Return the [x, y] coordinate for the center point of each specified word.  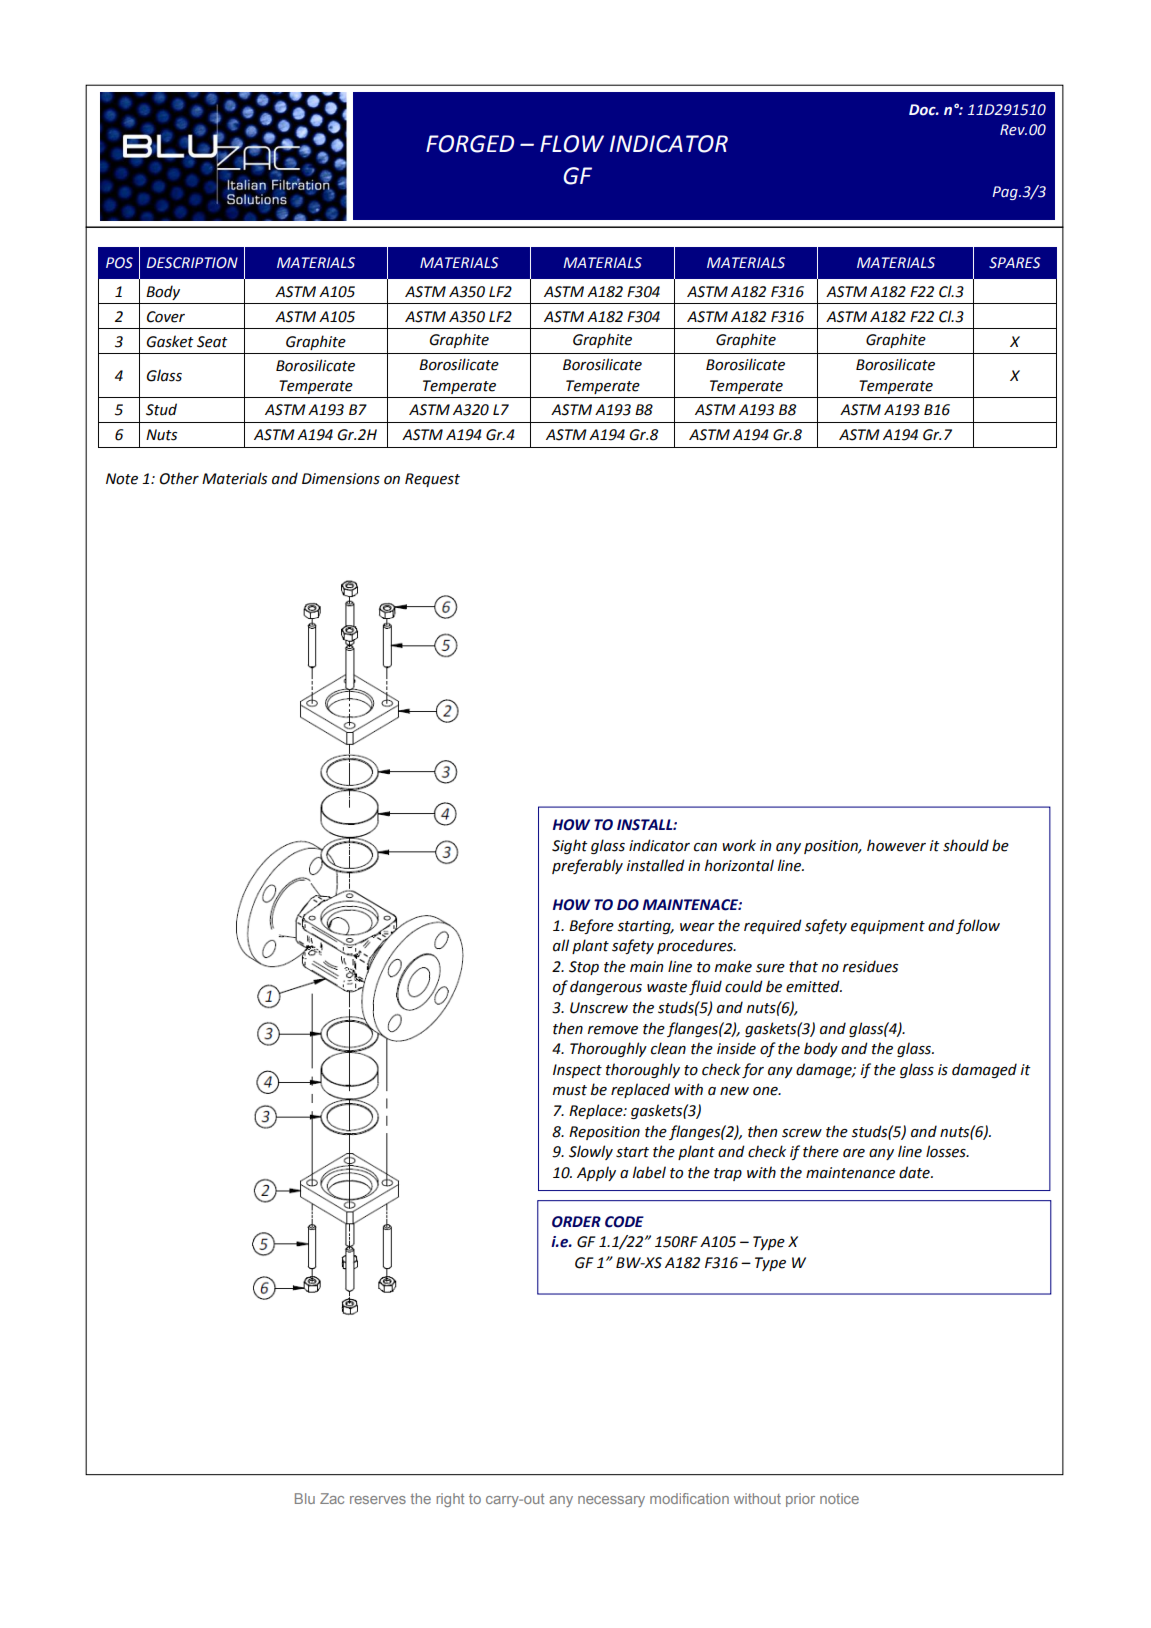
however [896, 845]
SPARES [1015, 263]
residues [870, 966]
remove [613, 1030]
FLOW [572, 144]
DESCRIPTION [192, 263]
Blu [305, 1498]
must [570, 1090]
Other [179, 478]
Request [432, 480]
